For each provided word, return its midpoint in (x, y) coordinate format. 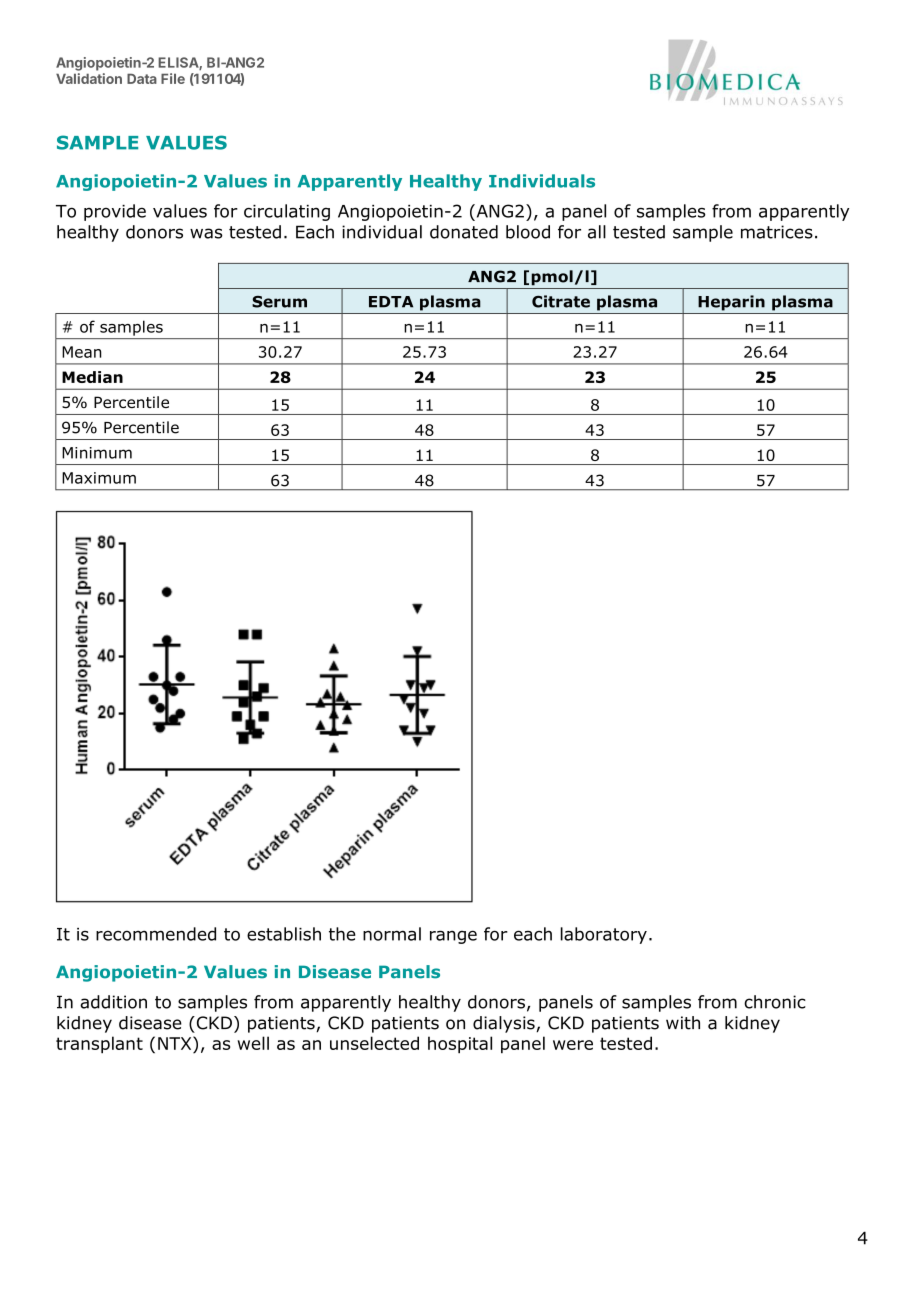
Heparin (731, 303)
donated (464, 232)
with (683, 1023)
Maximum (99, 478)
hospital (460, 1045)
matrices (777, 232)
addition (113, 1002)
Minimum (97, 453)
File (173, 78)
